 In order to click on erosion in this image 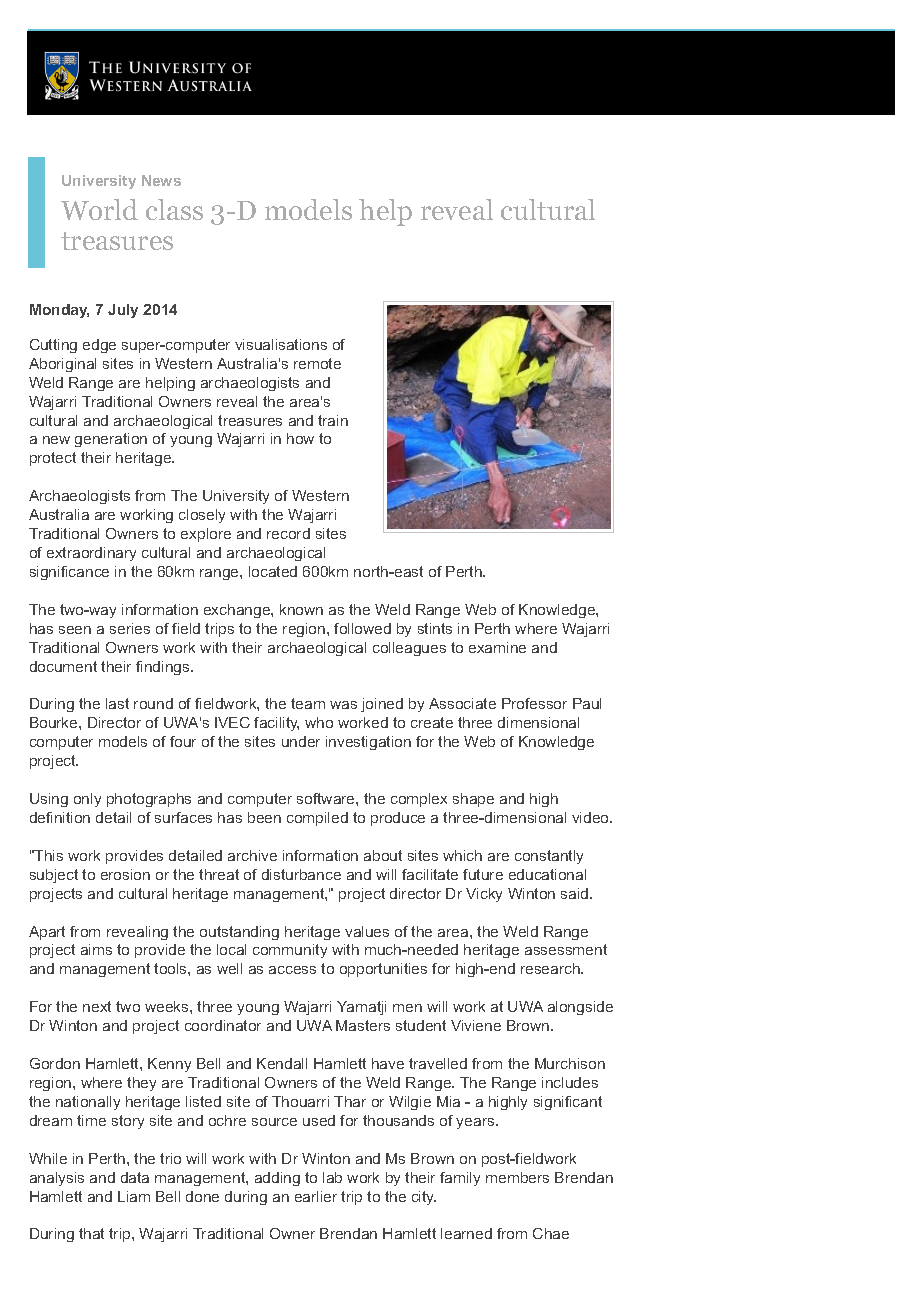, I will do `click(125, 874)`.
